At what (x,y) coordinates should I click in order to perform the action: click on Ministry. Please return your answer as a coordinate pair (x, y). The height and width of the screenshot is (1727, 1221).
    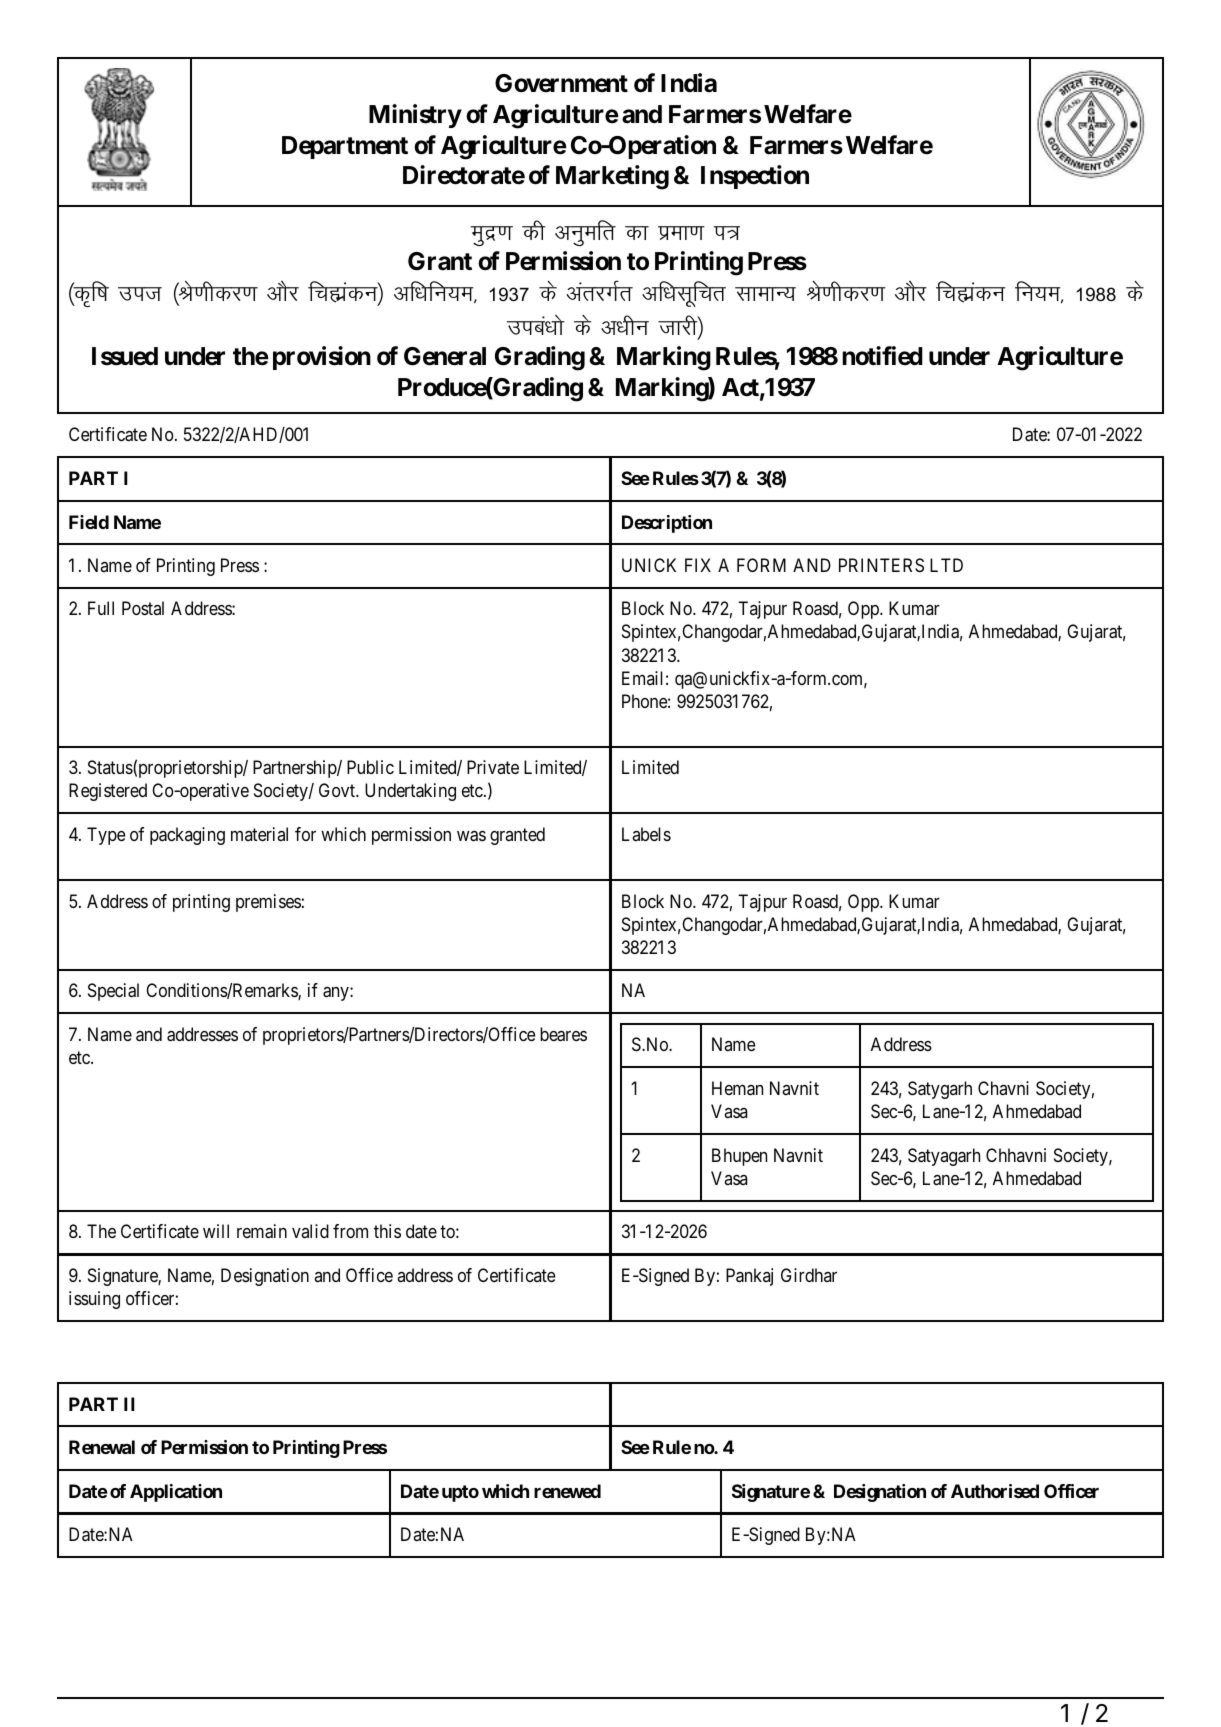
    Looking at the image, I should click on (415, 116).
